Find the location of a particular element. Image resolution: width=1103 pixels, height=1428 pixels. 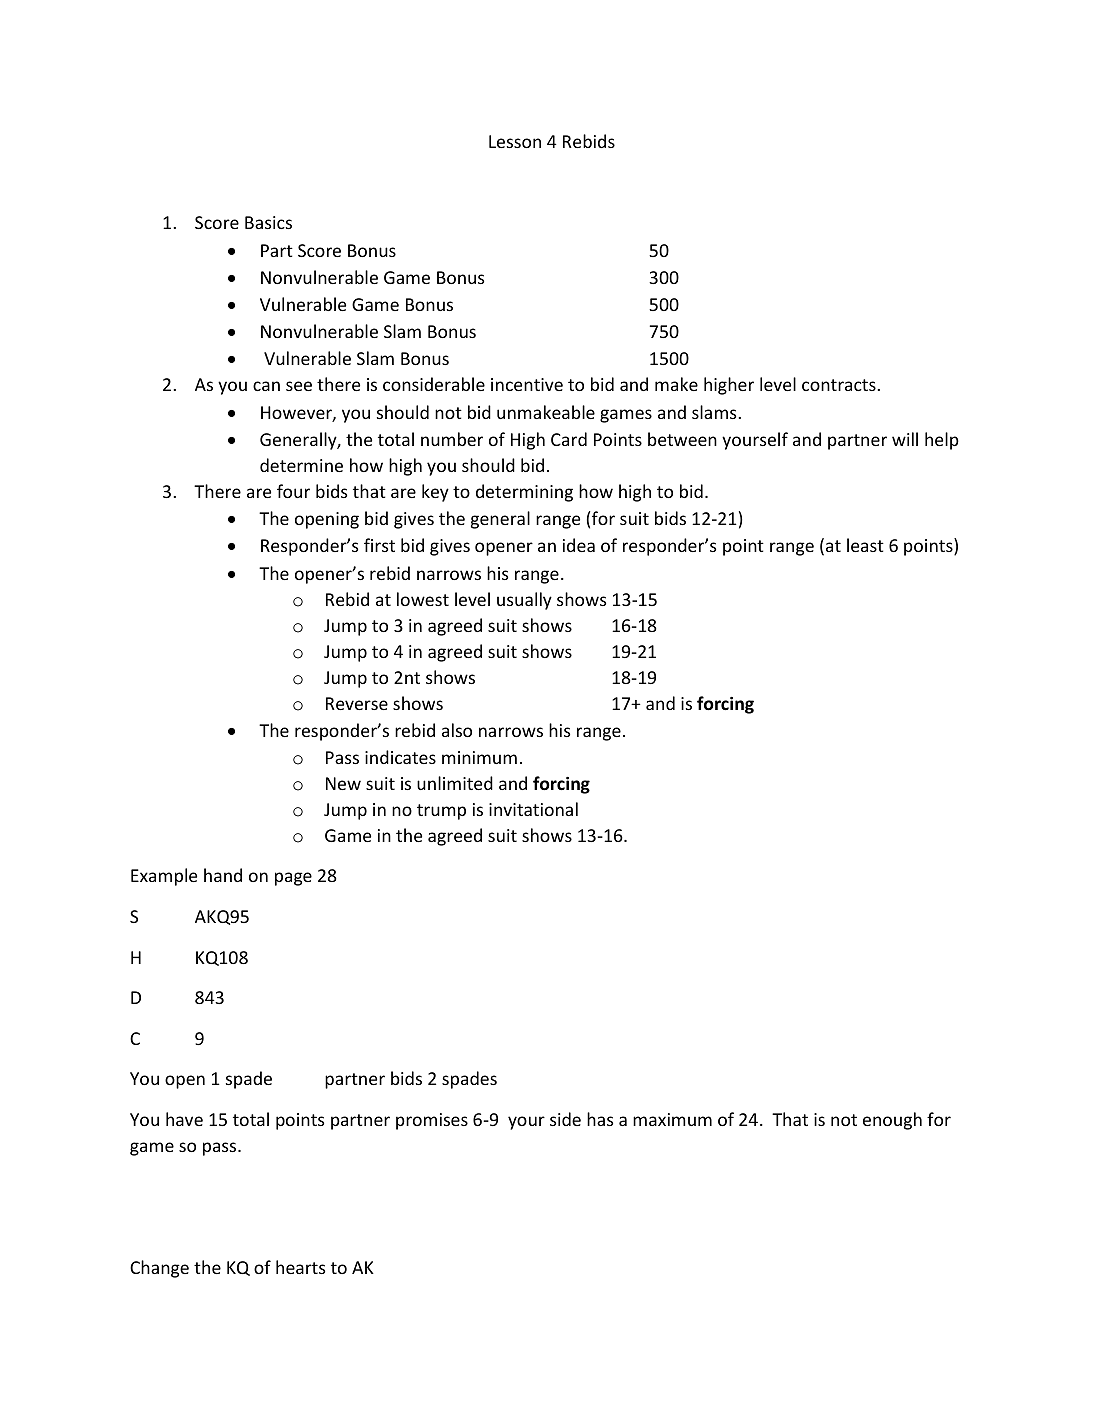

also is located at coordinates (457, 730).
